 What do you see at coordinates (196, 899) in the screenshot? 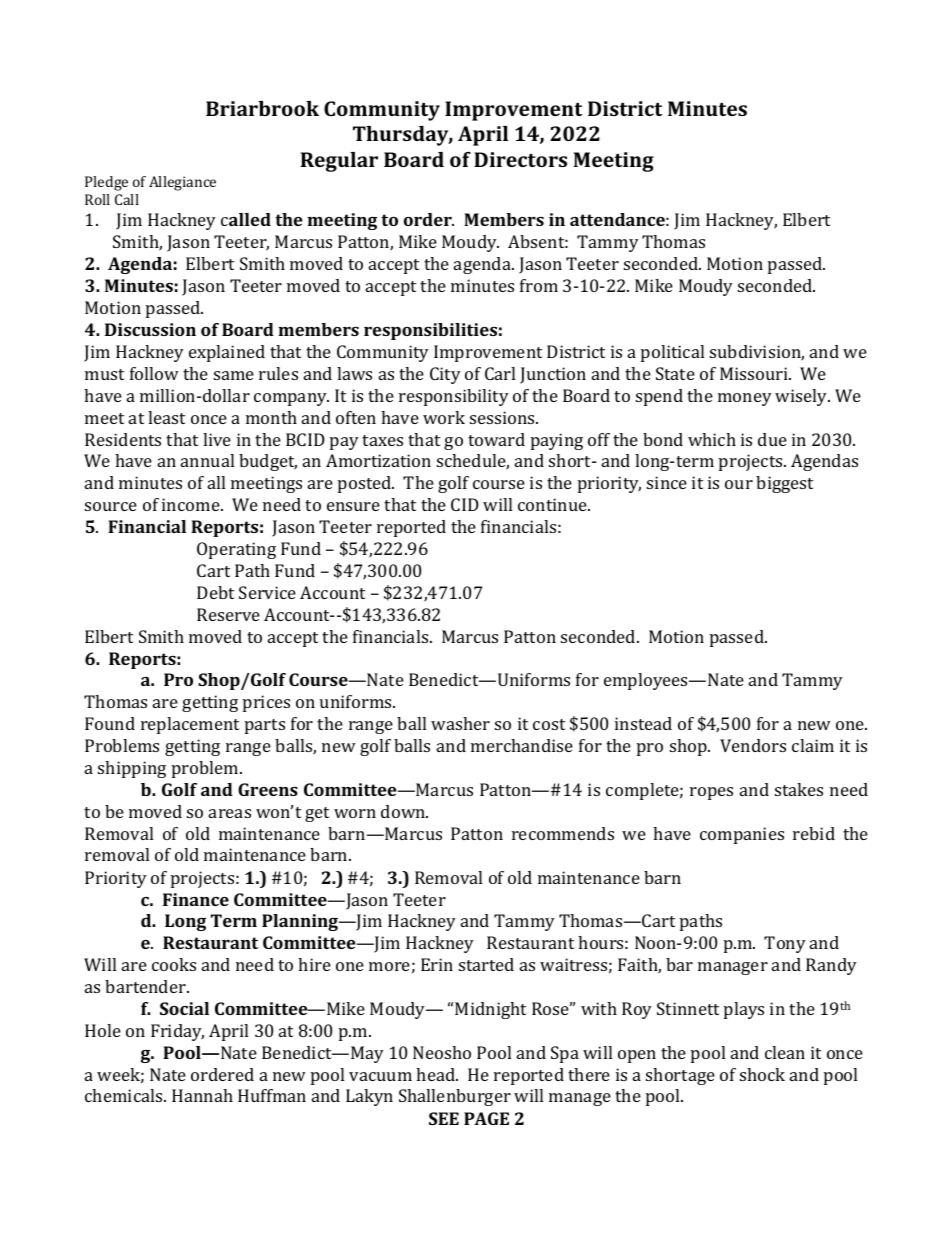
I see `Finance` at bounding box center [196, 899].
